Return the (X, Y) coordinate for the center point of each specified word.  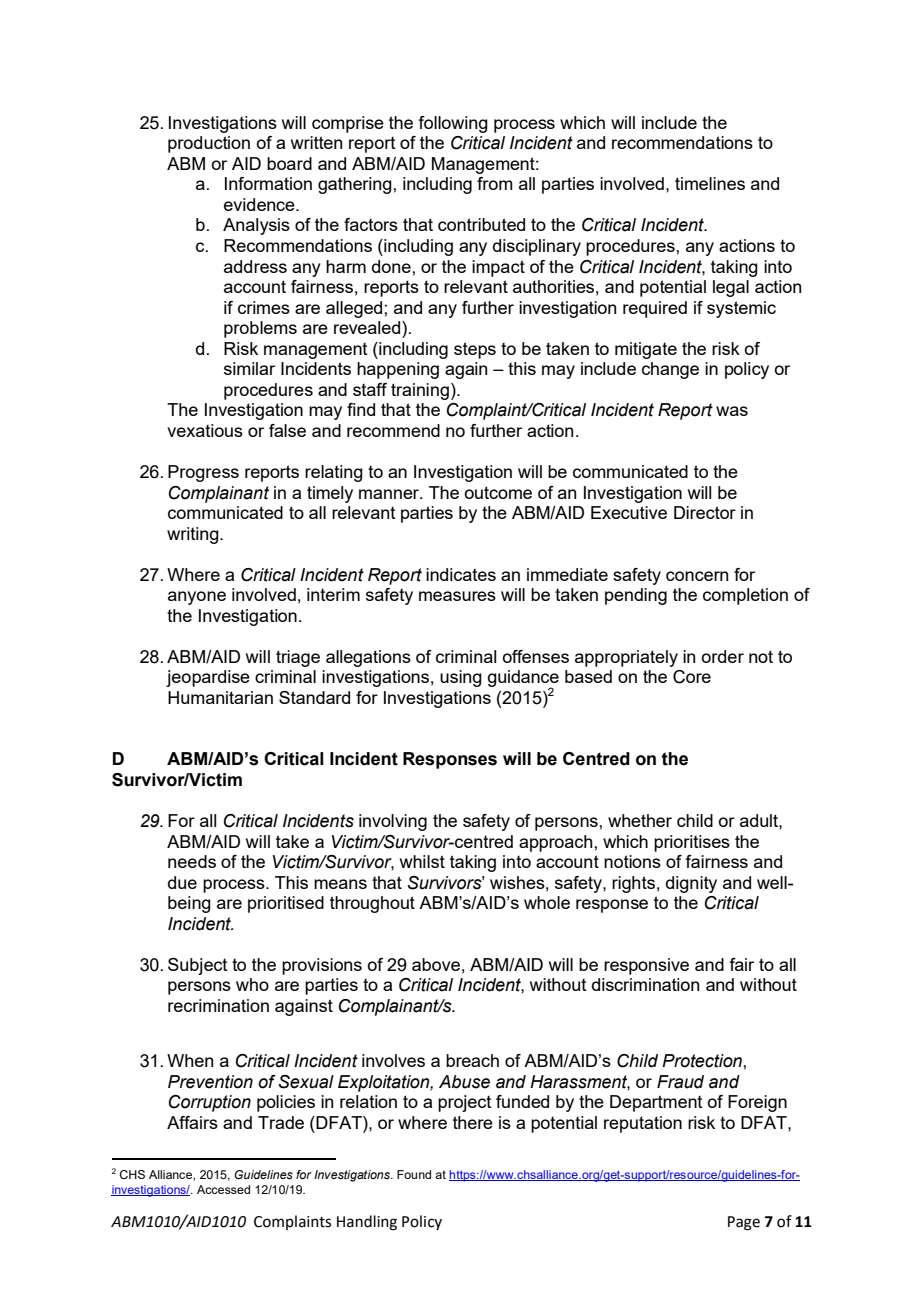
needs (192, 861)
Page (744, 1223)
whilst (422, 861)
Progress (203, 473)
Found (414, 1174)
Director (705, 512)
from (495, 183)
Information (268, 183)
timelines (710, 183)
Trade (281, 1122)
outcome (498, 492)
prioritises (692, 843)
